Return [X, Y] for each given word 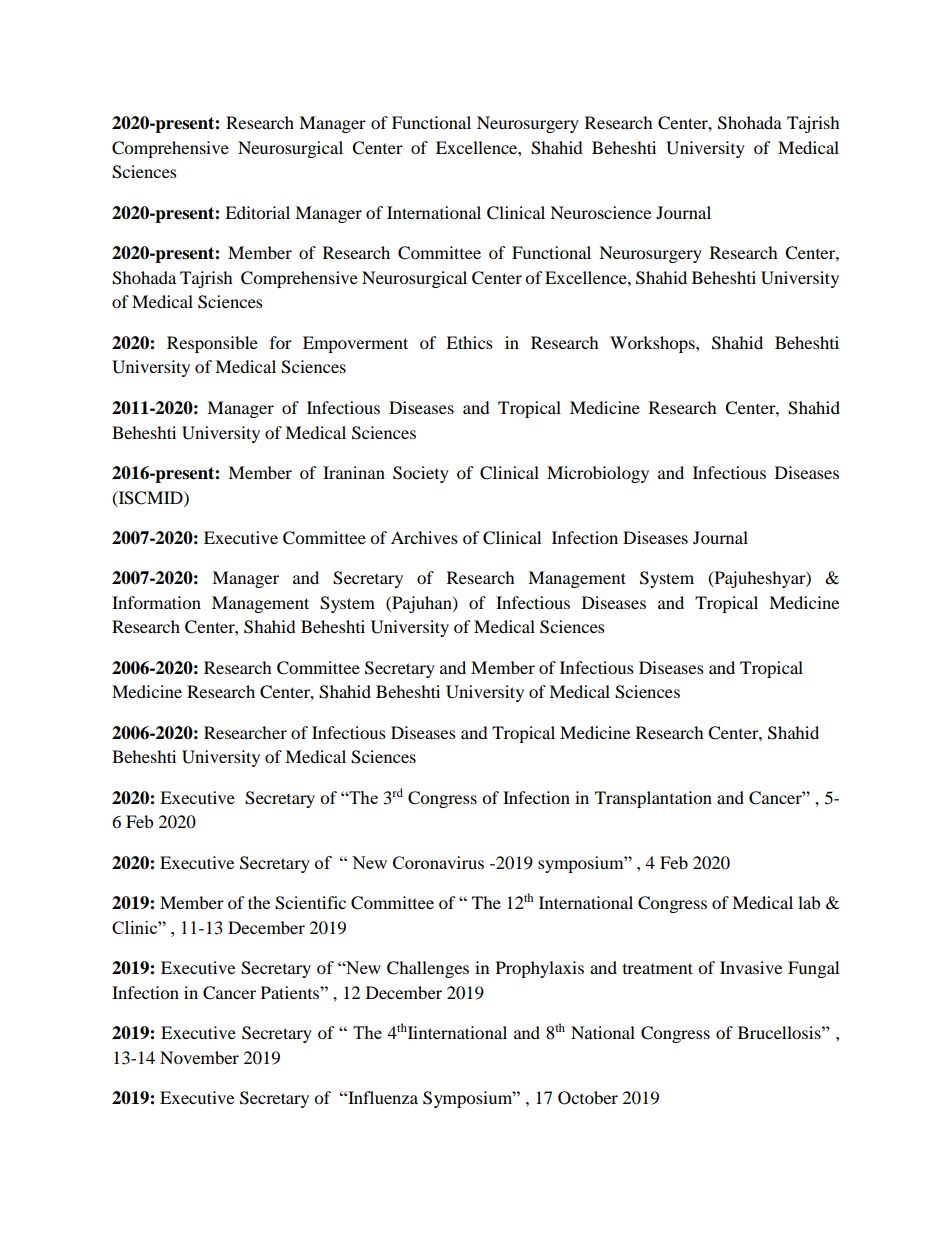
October [588, 1098]
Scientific [310, 903]
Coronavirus [438, 862]
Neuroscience [600, 212]
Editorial [257, 212]
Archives [424, 537]
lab [809, 902]
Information [156, 602]
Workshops [653, 344]
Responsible [212, 344]
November [199, 1057]
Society [421, 474]
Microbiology [598, 474]
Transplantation [653, 799]
